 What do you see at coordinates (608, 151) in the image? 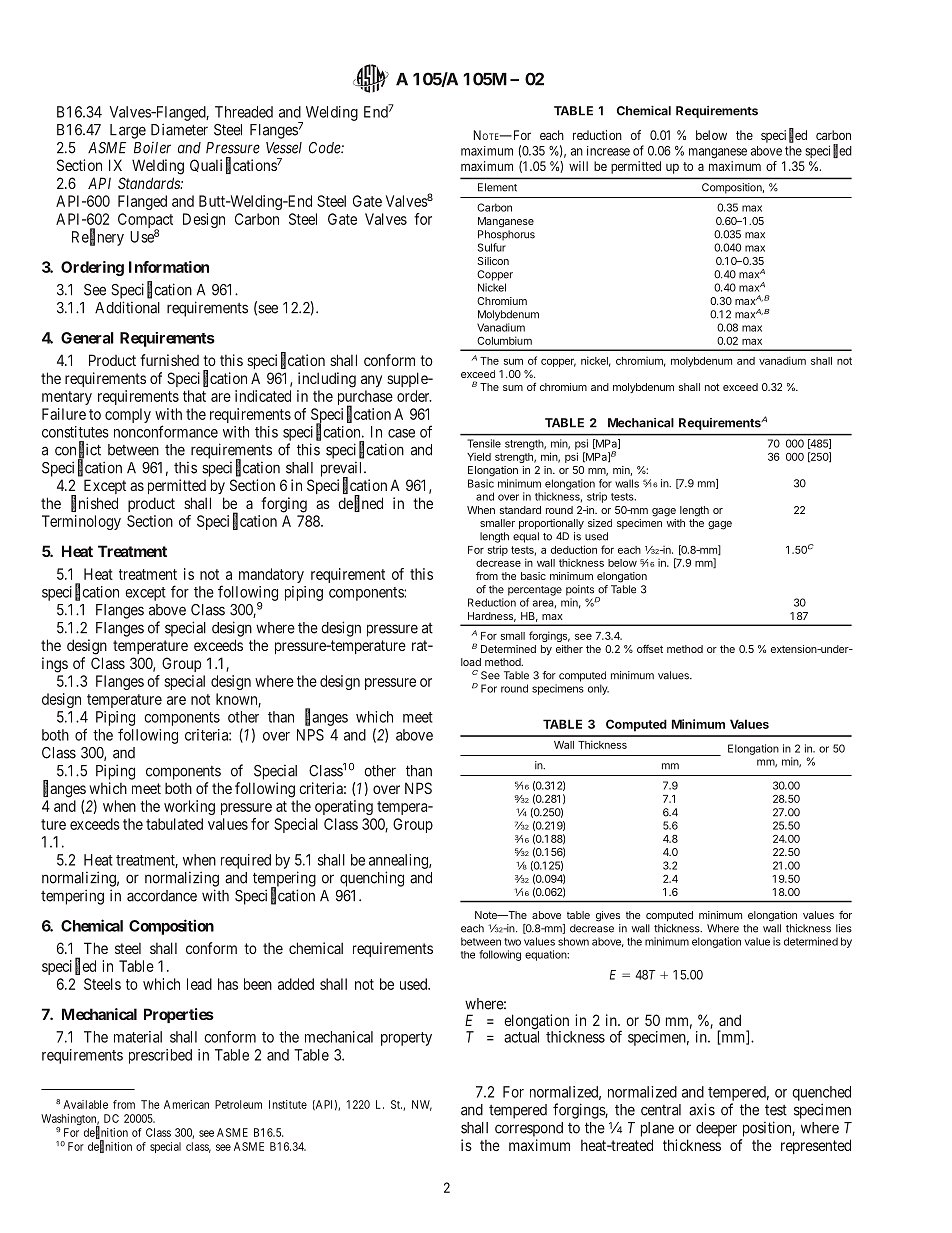
I see `increase` at bounding box center [608, 151].
